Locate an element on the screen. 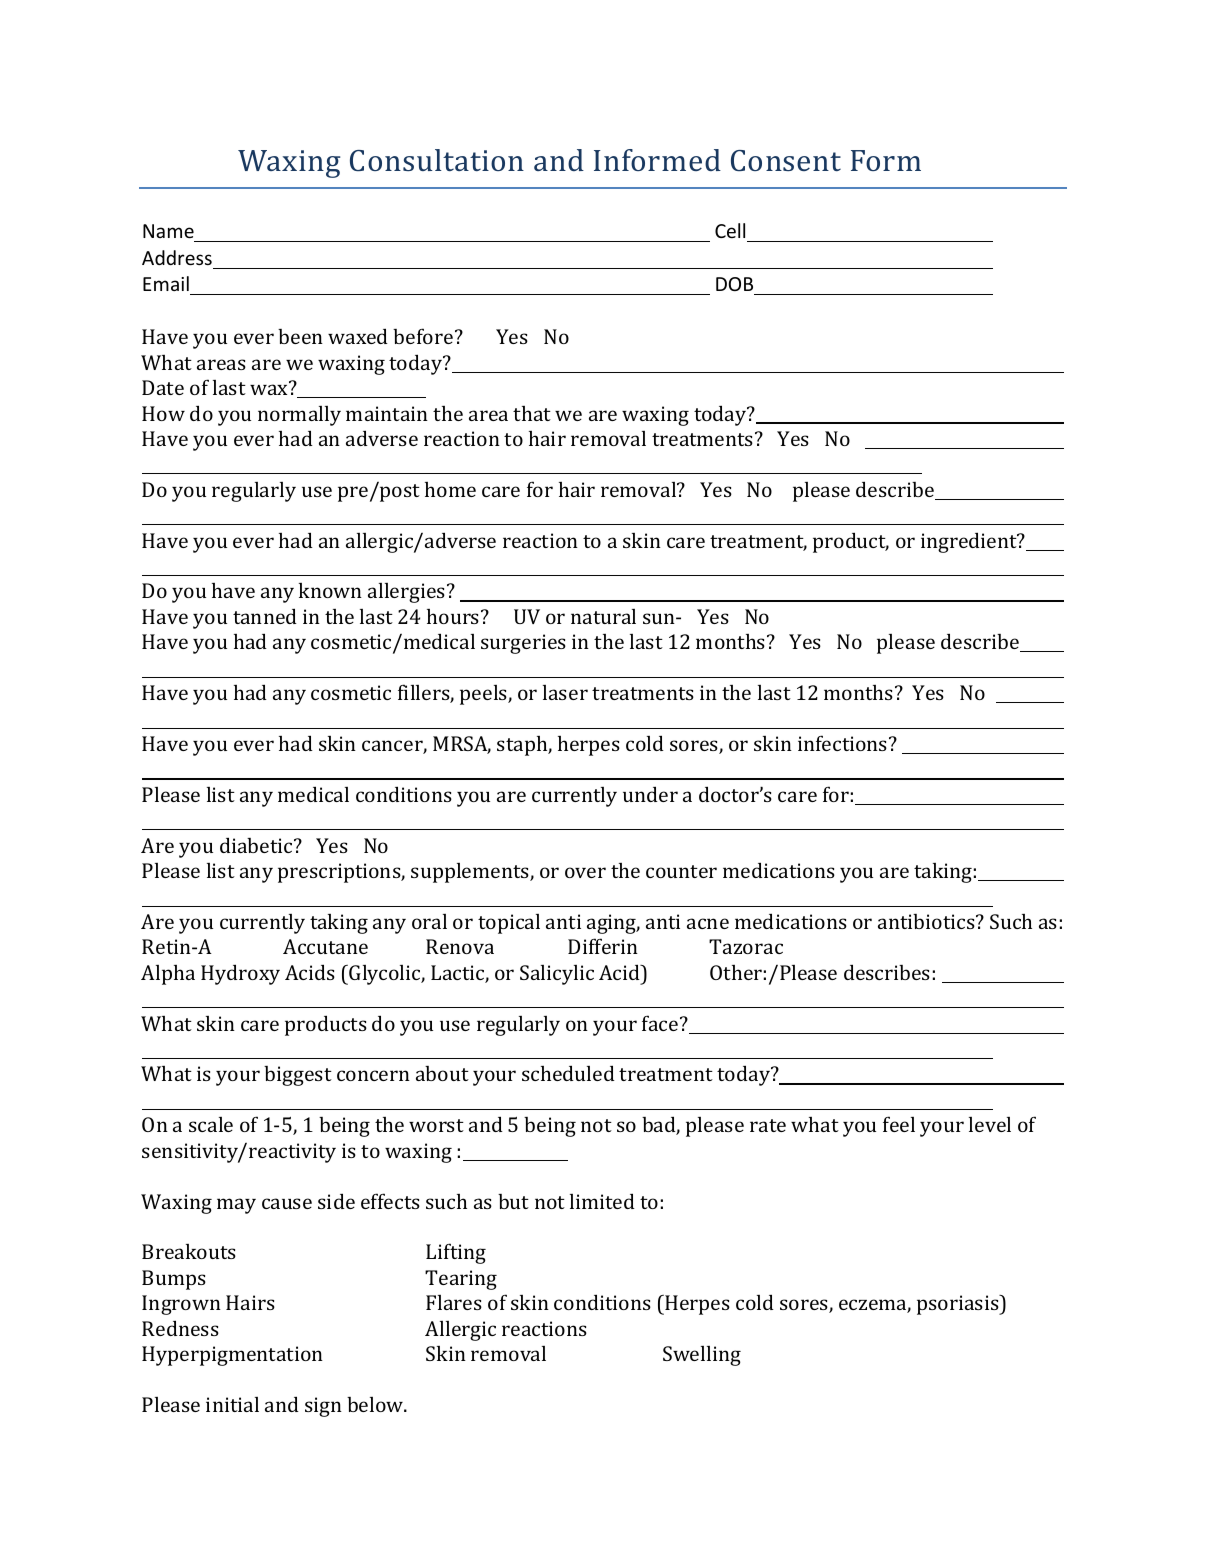  feel is located at coordinates (899, 1124).
